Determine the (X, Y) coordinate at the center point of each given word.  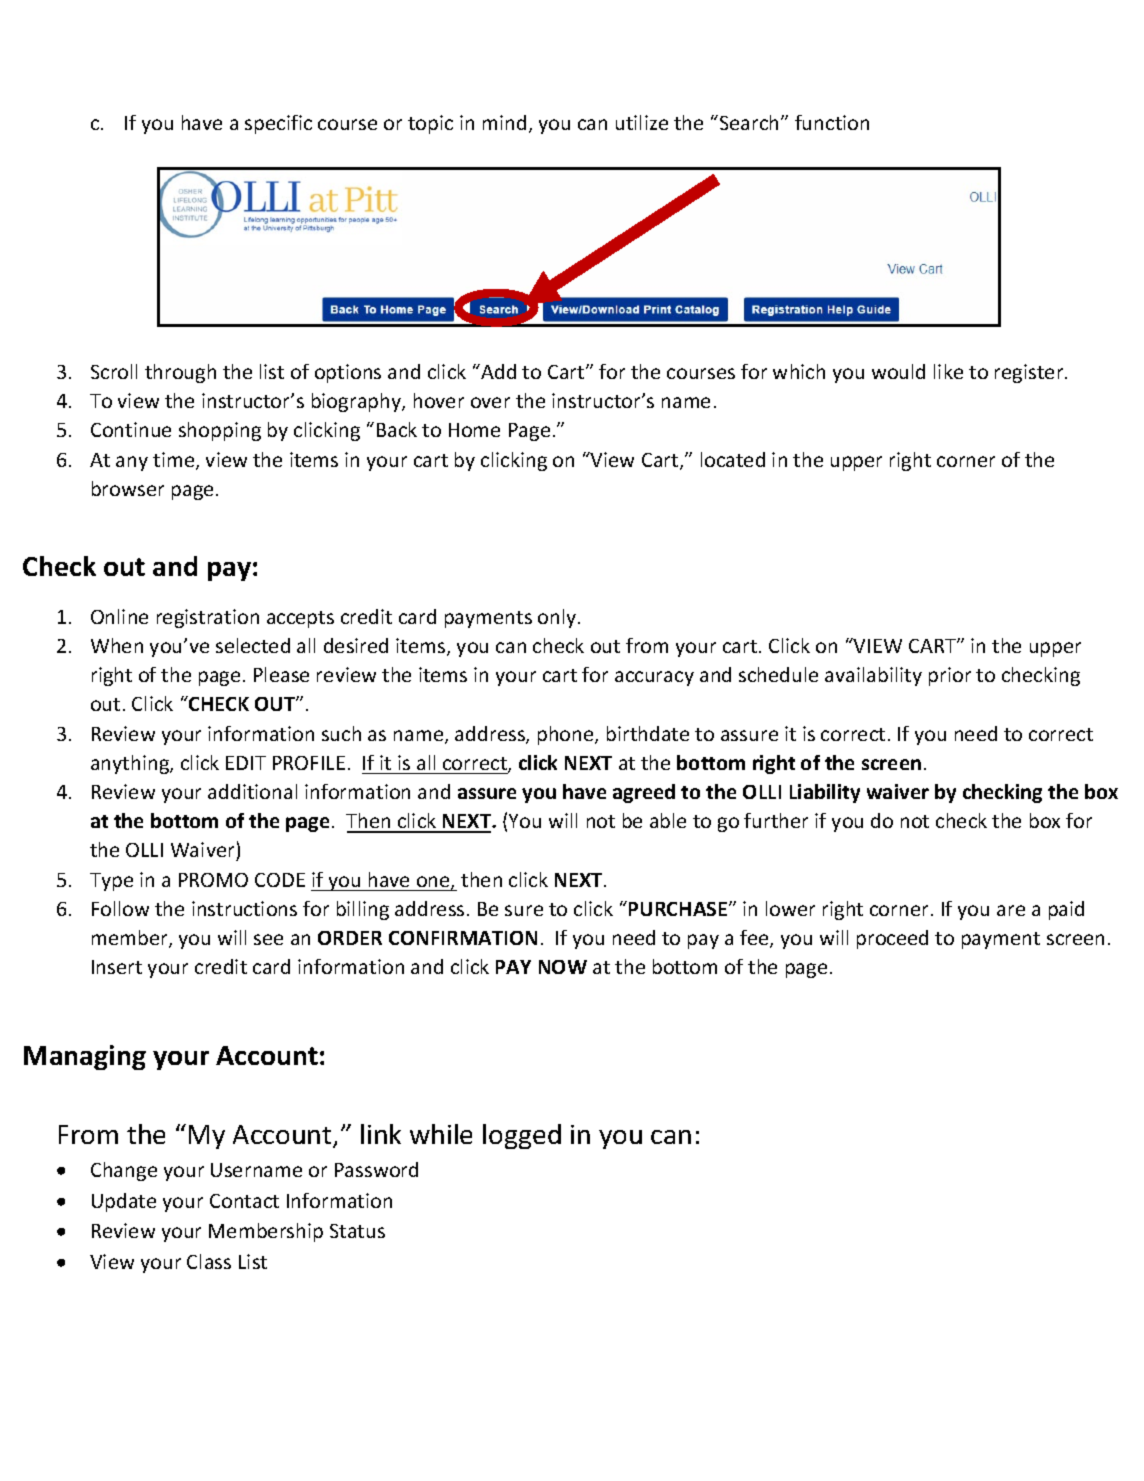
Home (474, 430)
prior (950, 676)
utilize (642, 122)
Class (209, 1261)
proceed (892, 939)
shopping (220, 431)
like (948, 371)
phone (567, 735)
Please (281, 674)
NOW (563, 967)
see (268, 939)
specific (278, 124)
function (832, 122)
